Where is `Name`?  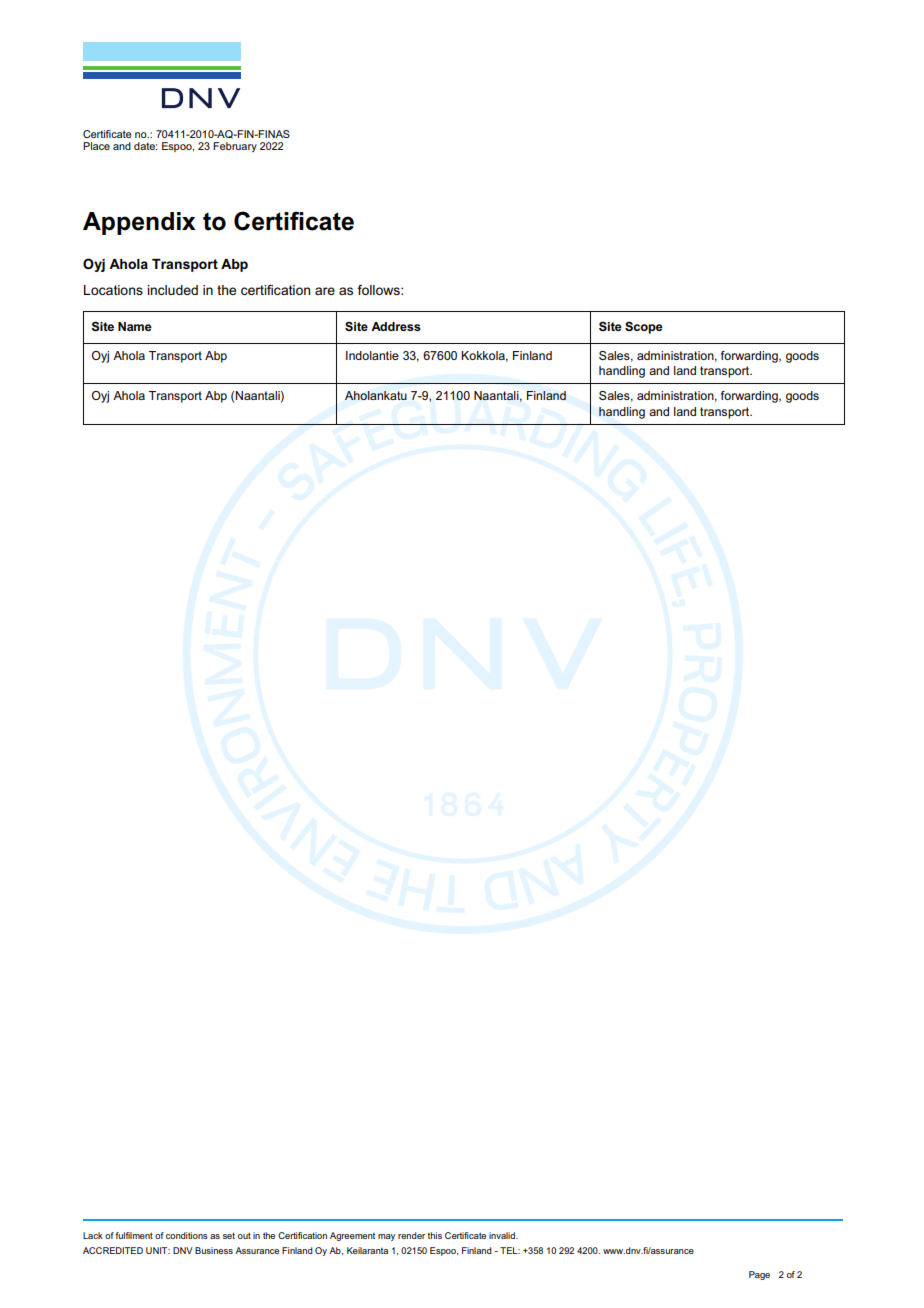
Name is located at coordinates (135, 326).
